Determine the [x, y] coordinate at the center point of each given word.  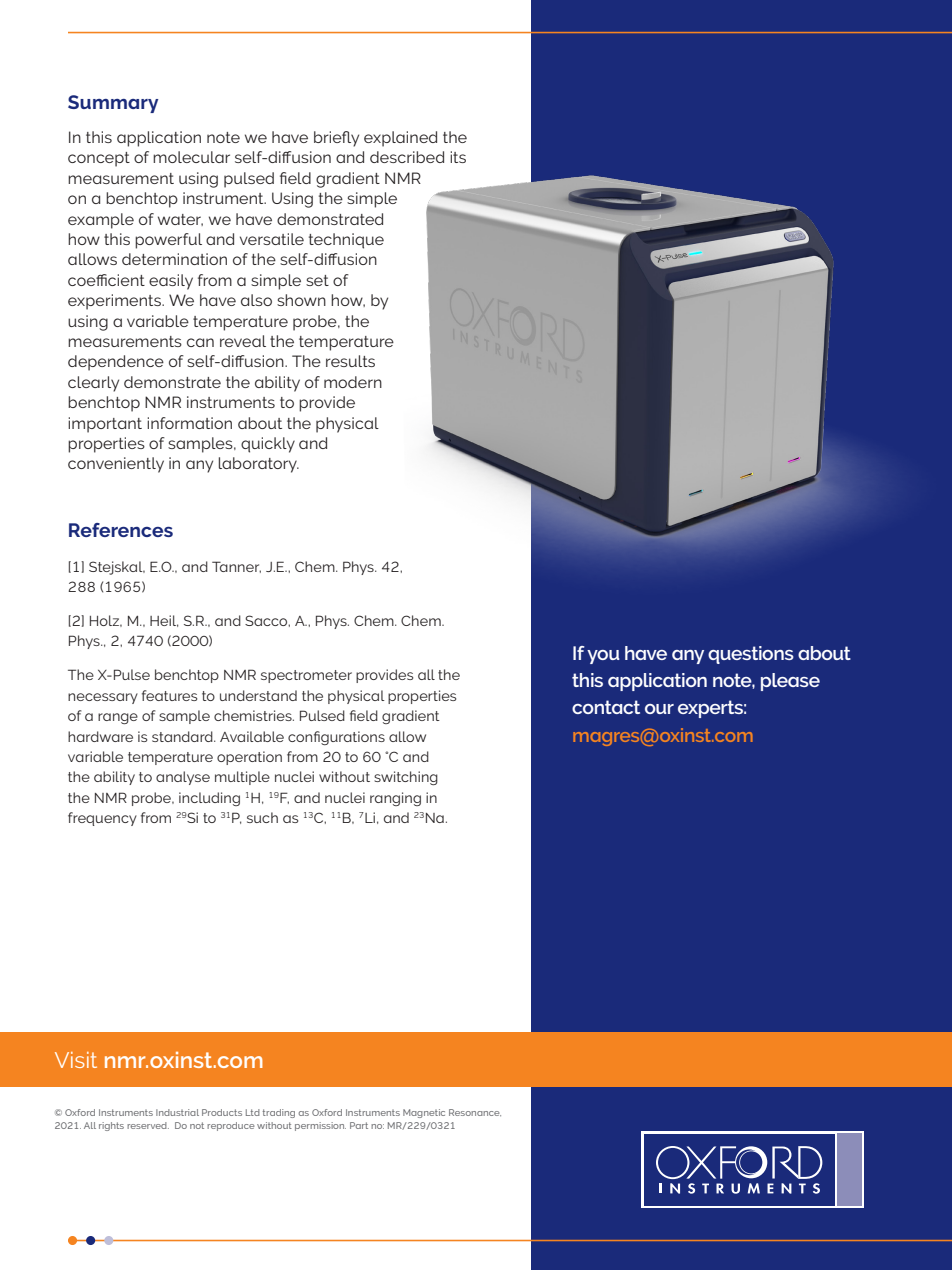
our [659, 709]
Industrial [177, 1112]
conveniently [116, 465]
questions [751, 655]
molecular [191, 157]
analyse [183, 778]
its [458, 157]
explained [400, 139]
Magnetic [424, 1113]
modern [353, 382]
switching [406, 778]
